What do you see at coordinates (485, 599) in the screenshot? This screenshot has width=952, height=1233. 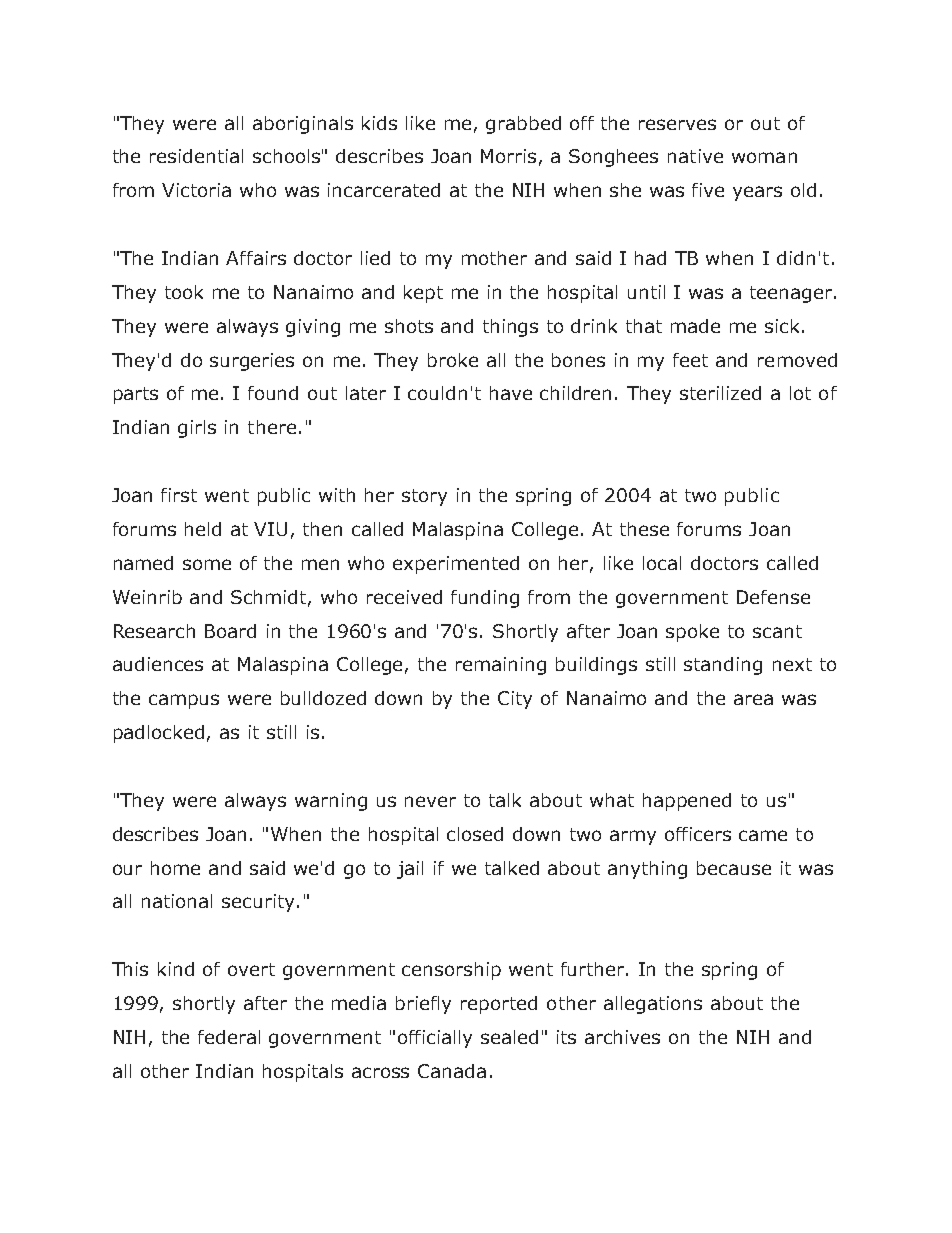 I see `funding` at bounding box center [485, 599].
